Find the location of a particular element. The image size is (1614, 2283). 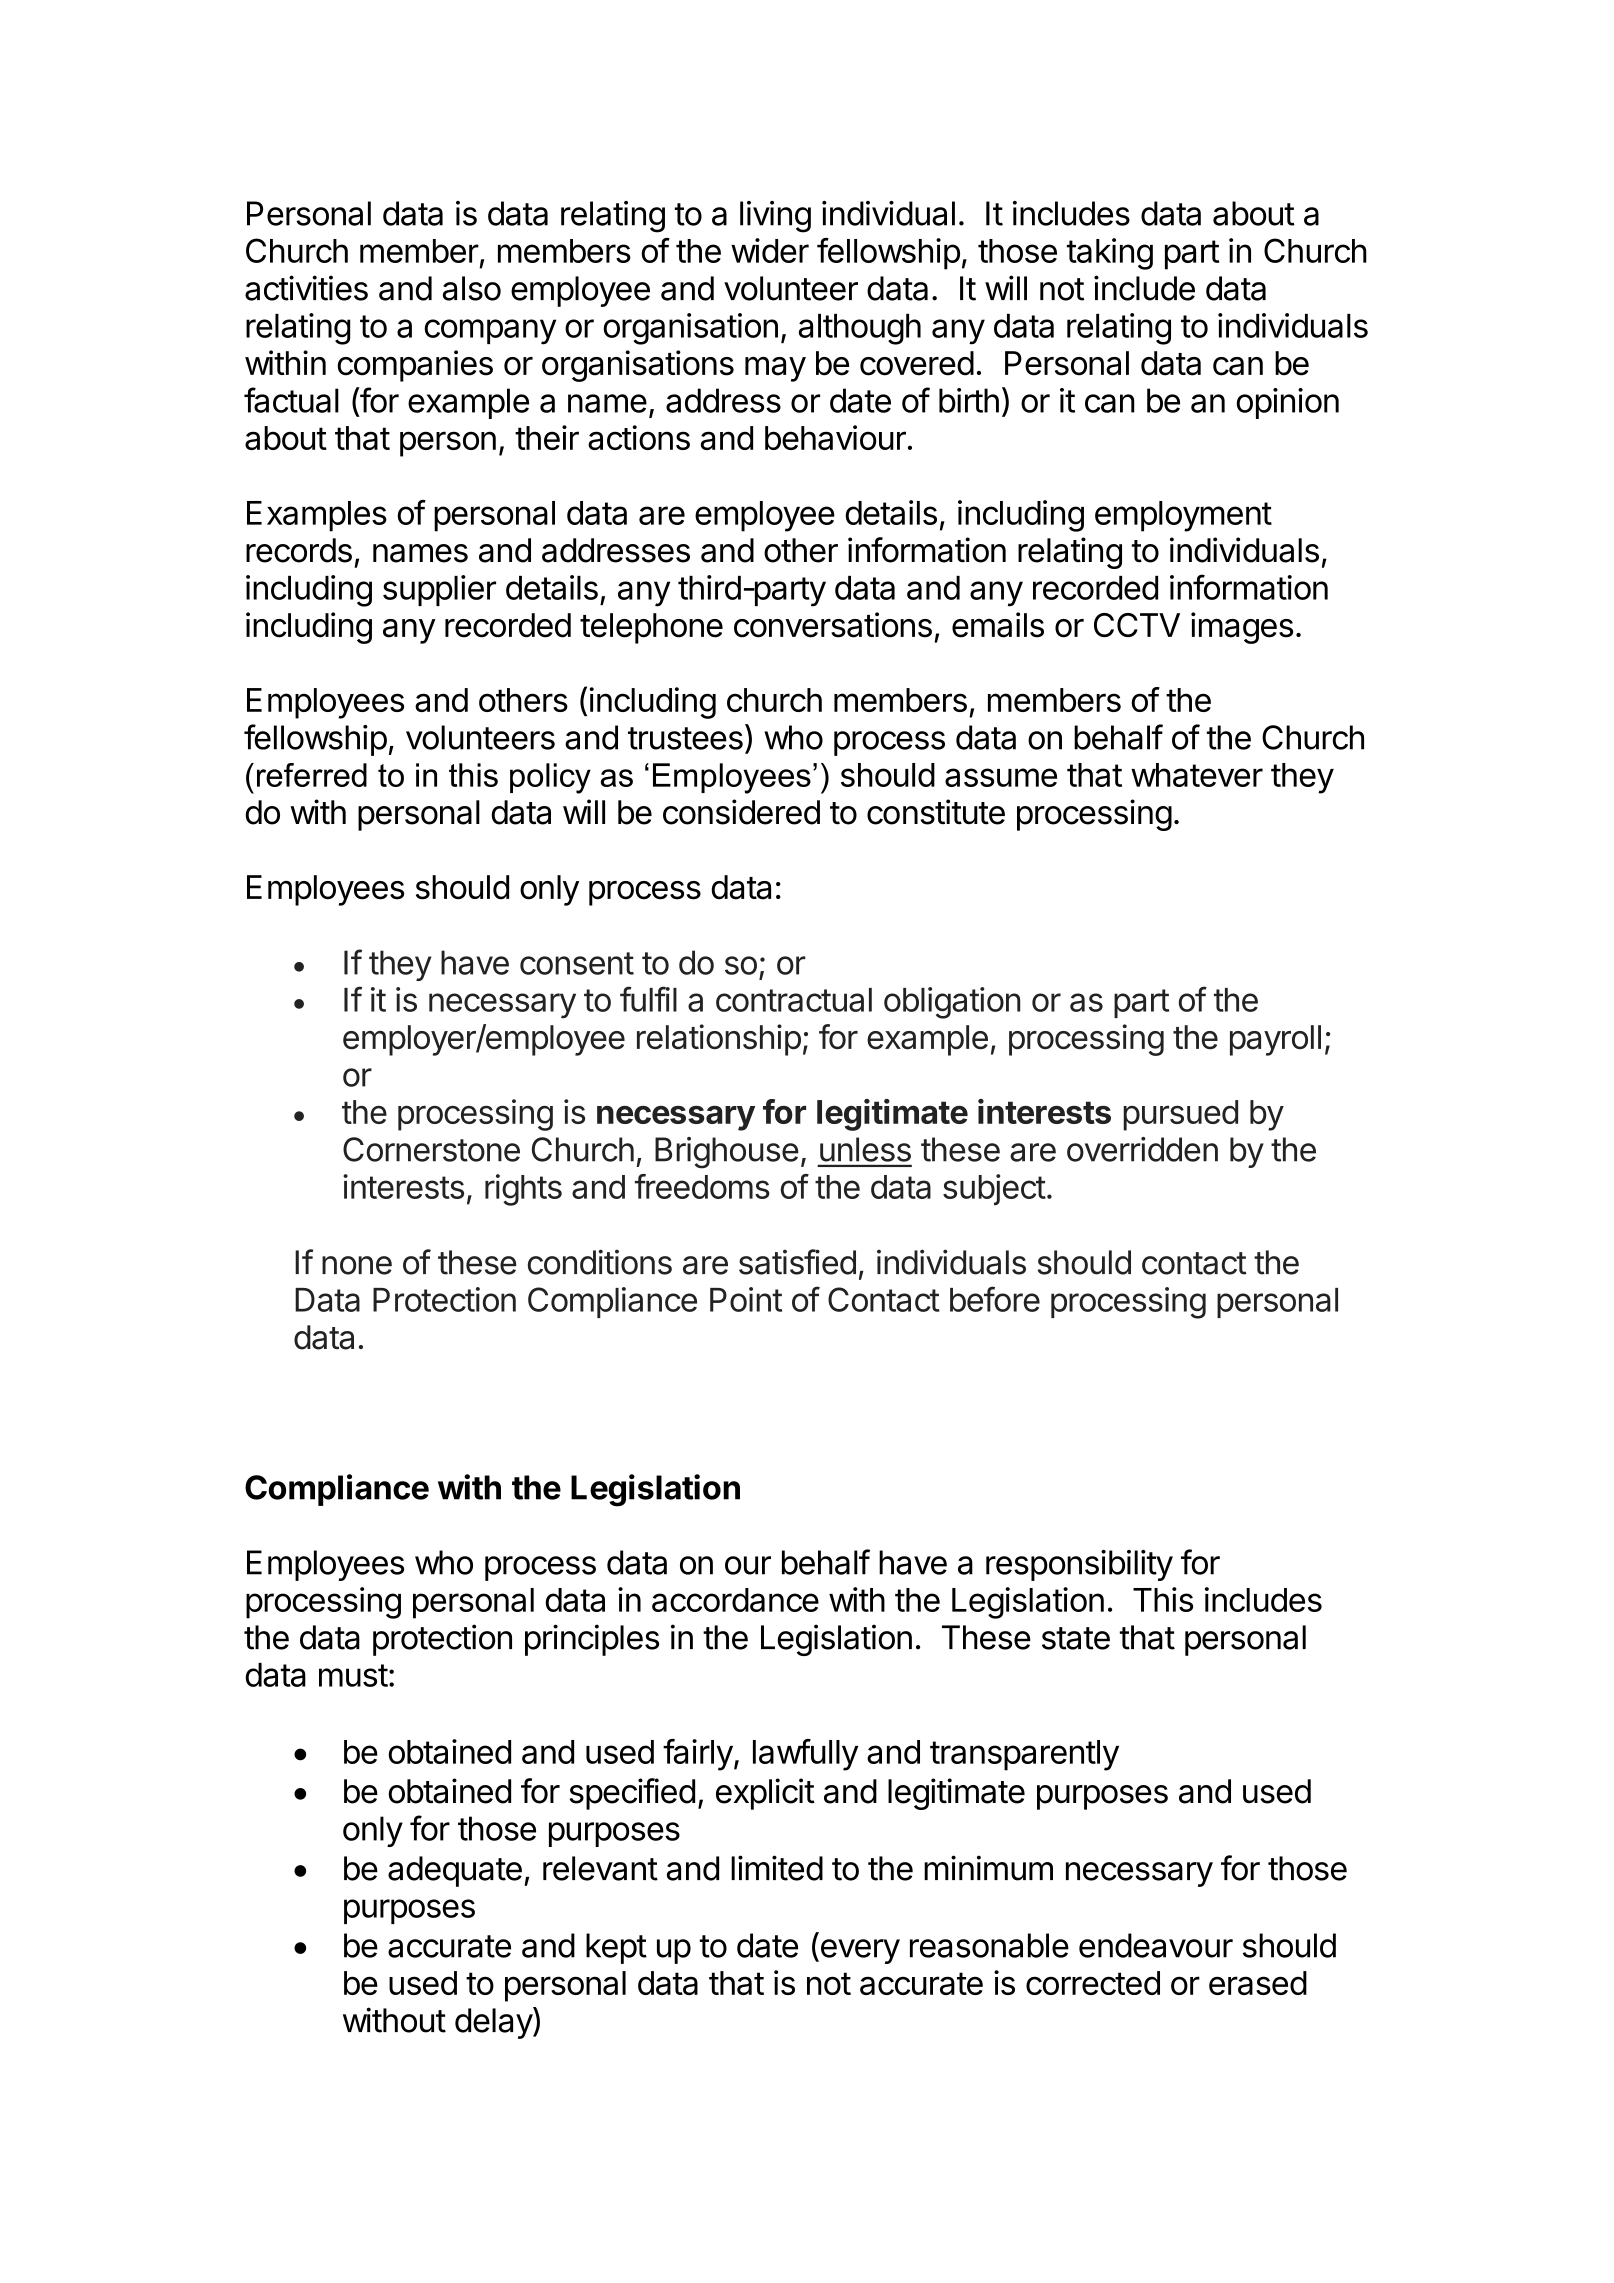

must is located at coordinates (353, 1675).
